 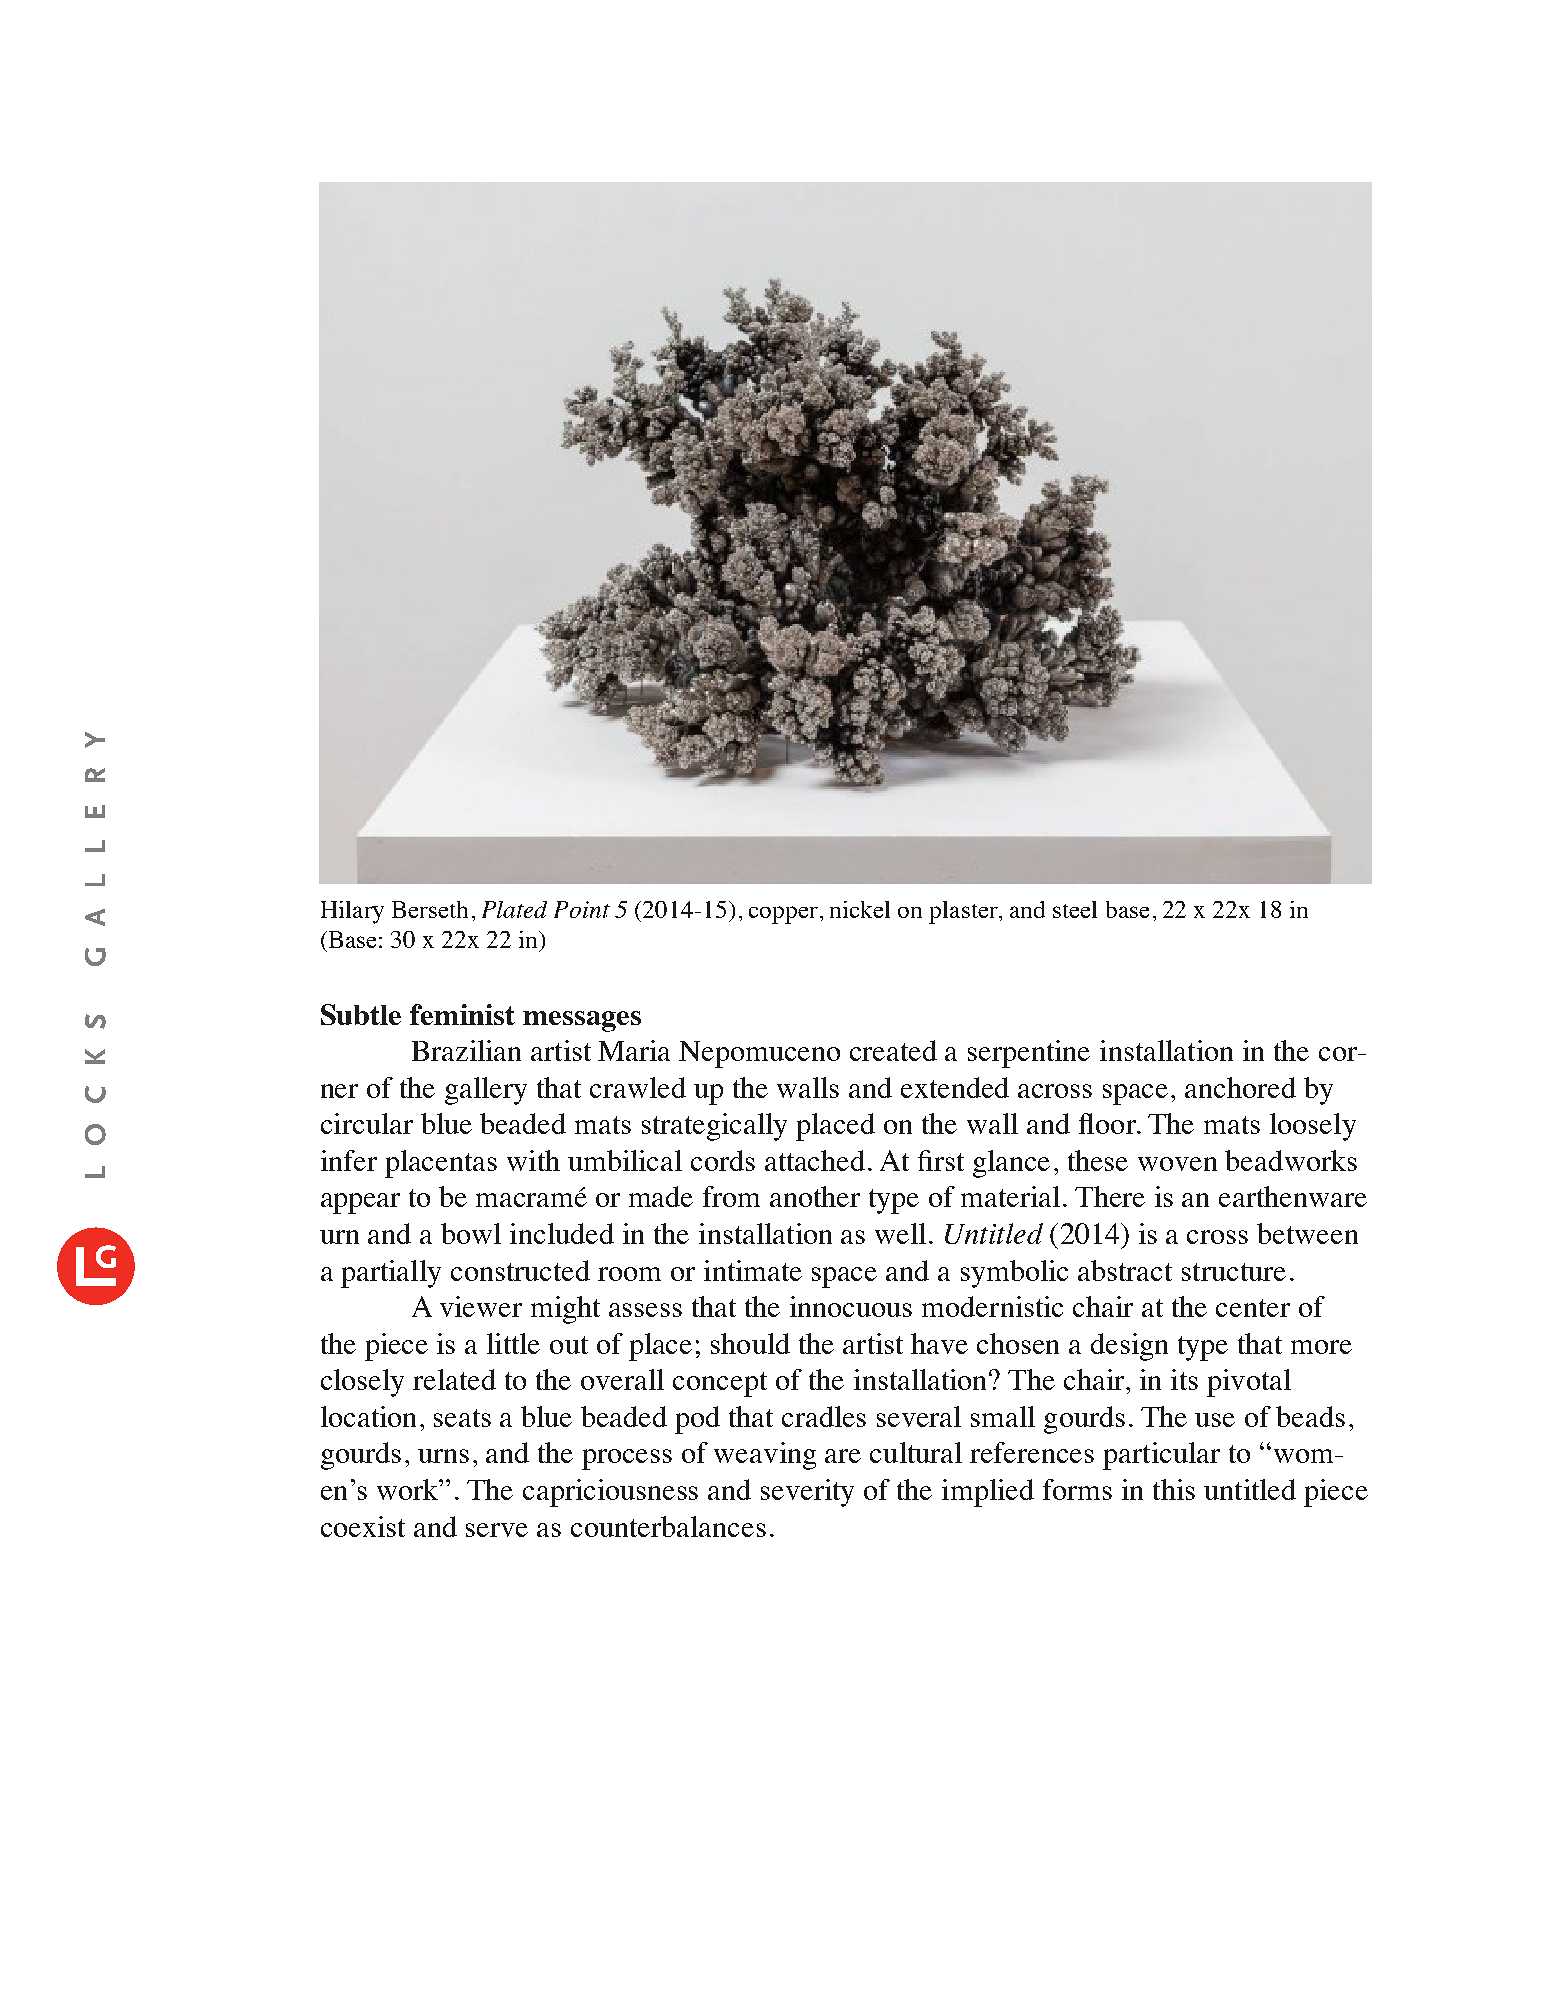 I want to click on between, so click(x=1307, y=1233).
